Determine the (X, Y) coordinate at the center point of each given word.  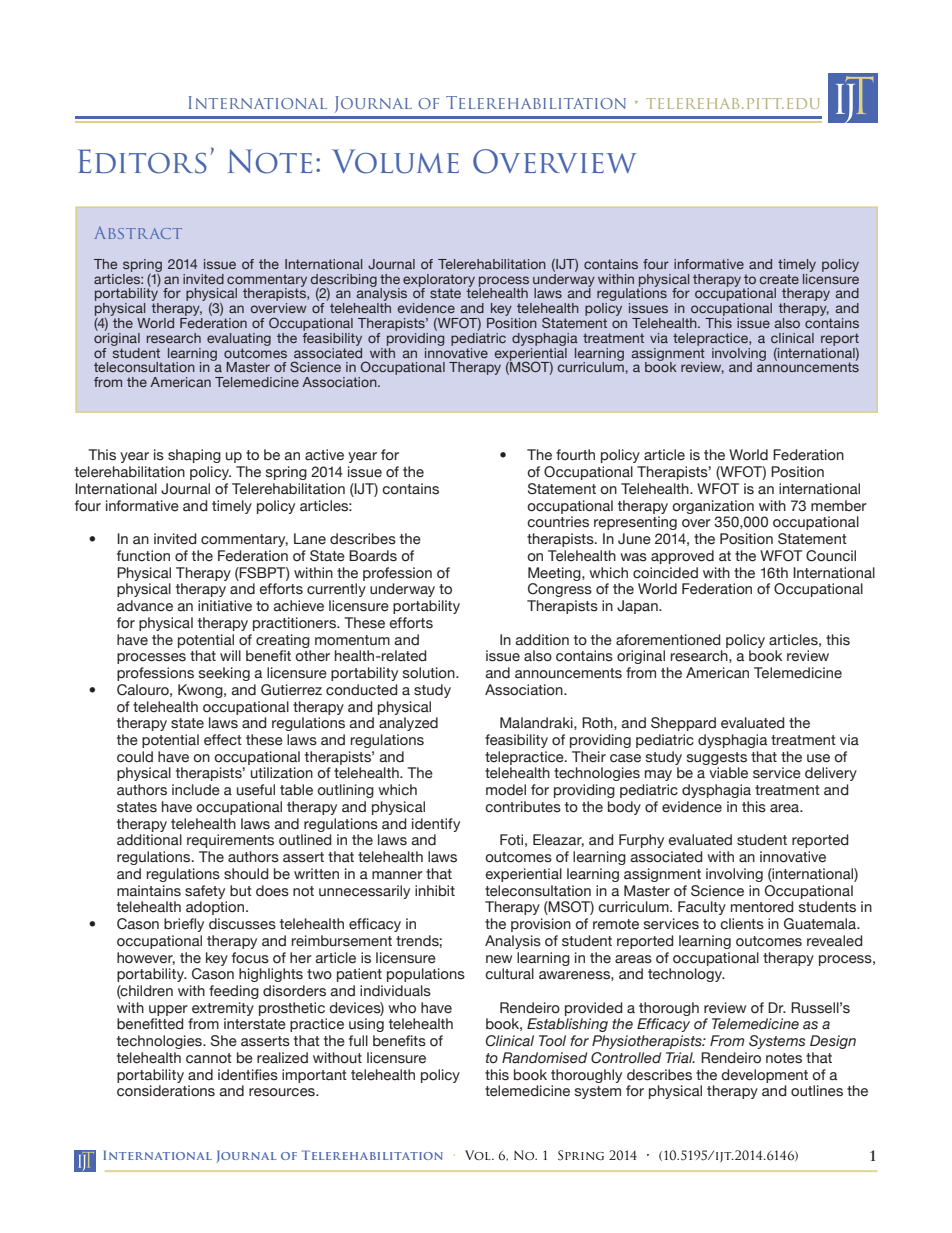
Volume (395, 161)
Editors (142, 161)
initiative (225, 606)
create (779, 279)
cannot (209, 1058)
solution (430, 673)
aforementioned (668, 640)
